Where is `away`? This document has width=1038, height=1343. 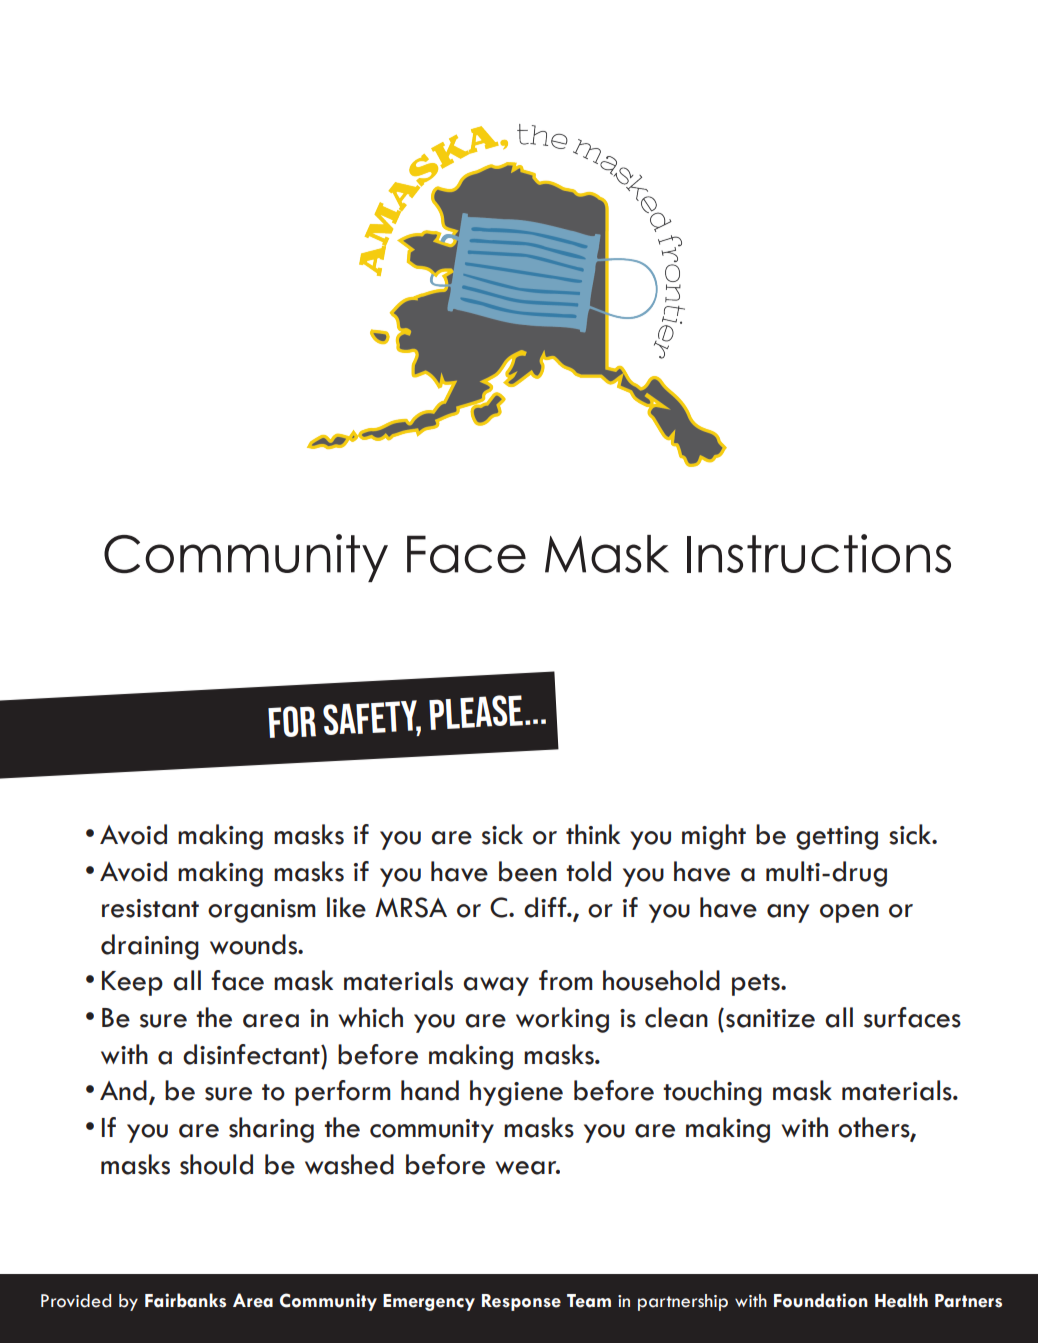
away is located at coordinates (496, 986).
